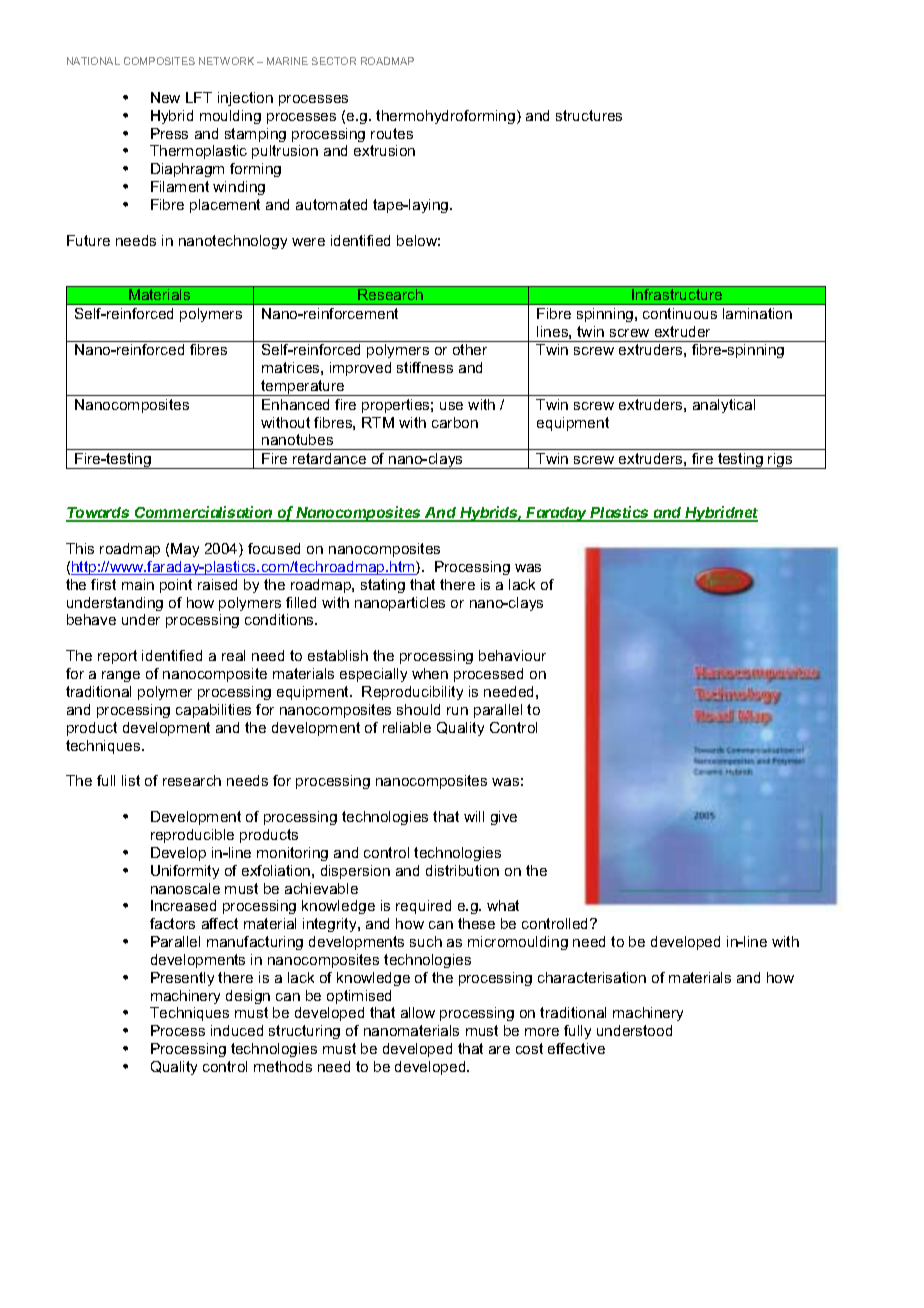 This document has width=924, height=1308. I want to click on allow, so click(418, 1012).
